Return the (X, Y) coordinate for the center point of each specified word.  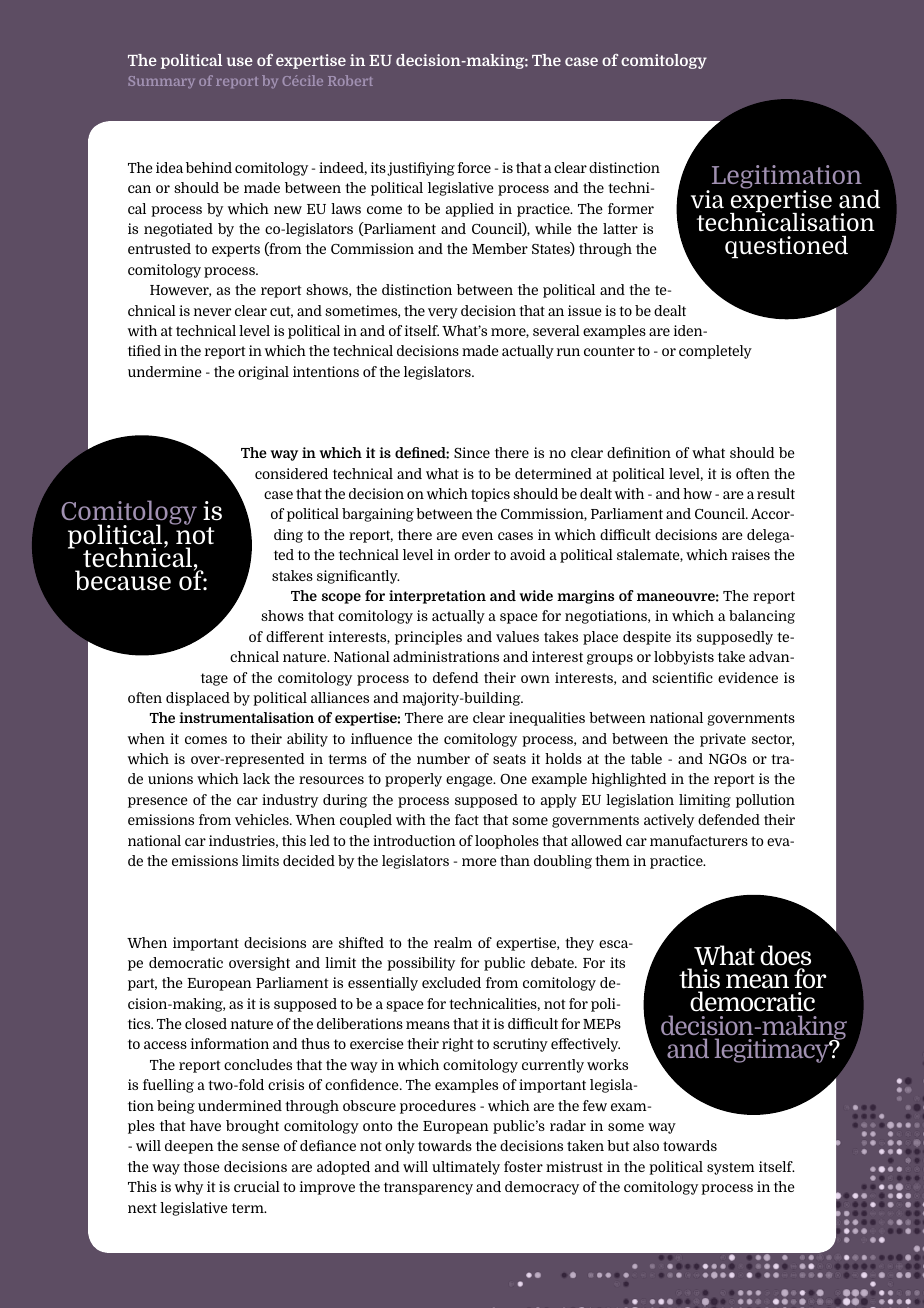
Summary (161, 82)
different (295, 636)
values (517, 636)
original (263, 373)
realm (453, 942)
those (201, 1166)
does (785, 955)
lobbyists (684, 658)
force (474, 167)
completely (715, 352)
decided (309, 860)
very (443, 313)
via (707, 199)
